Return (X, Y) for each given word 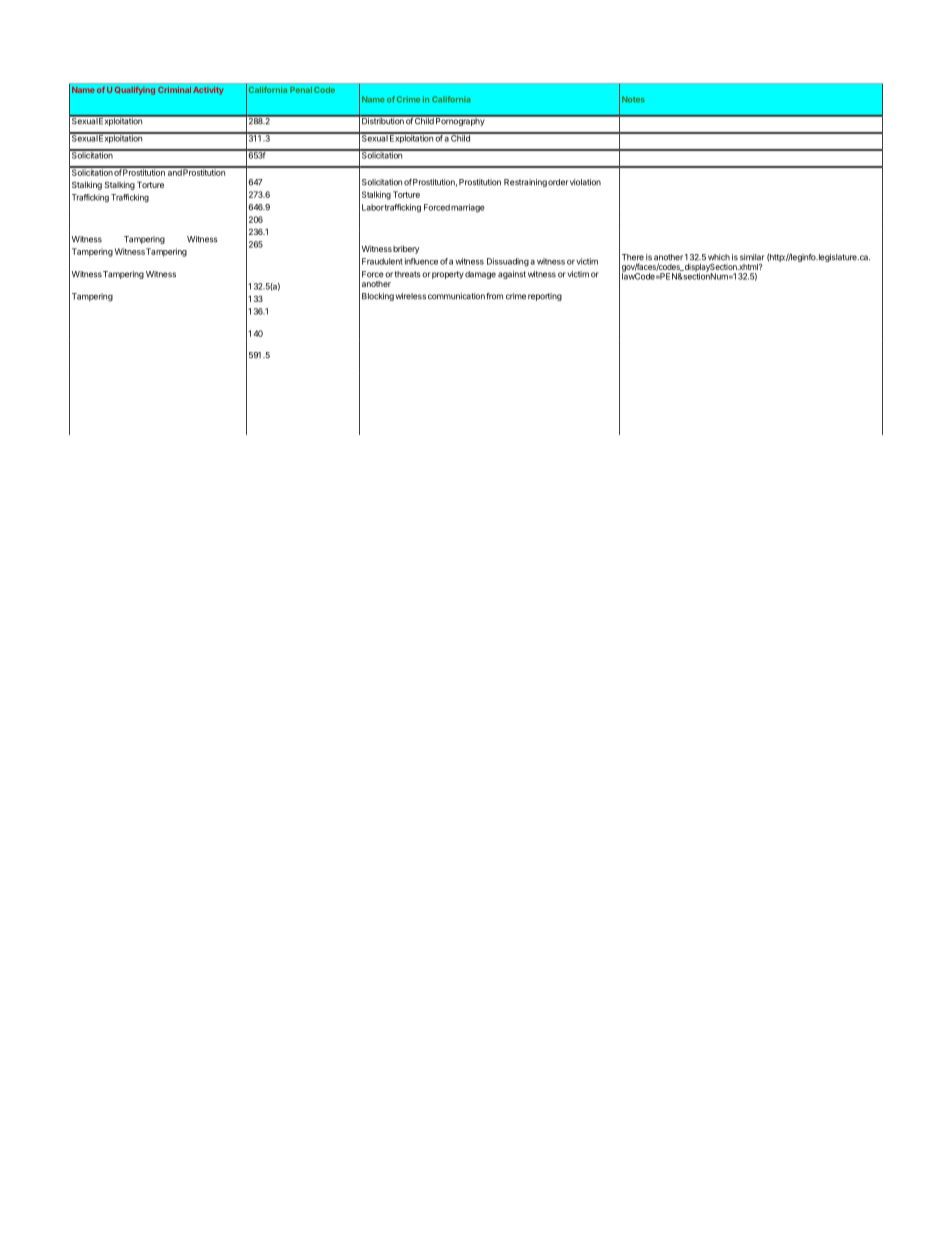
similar (752, 257)
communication (456, 296)
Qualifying (135, 90)
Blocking (378, 297)
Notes (633, 99)
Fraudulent (382, 261)
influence (421, 261)
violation (585, 182)
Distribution (382, 120)
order (558, 182)
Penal (301, 90)
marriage (468, 208)
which (719, 257)
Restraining (525, 183)
